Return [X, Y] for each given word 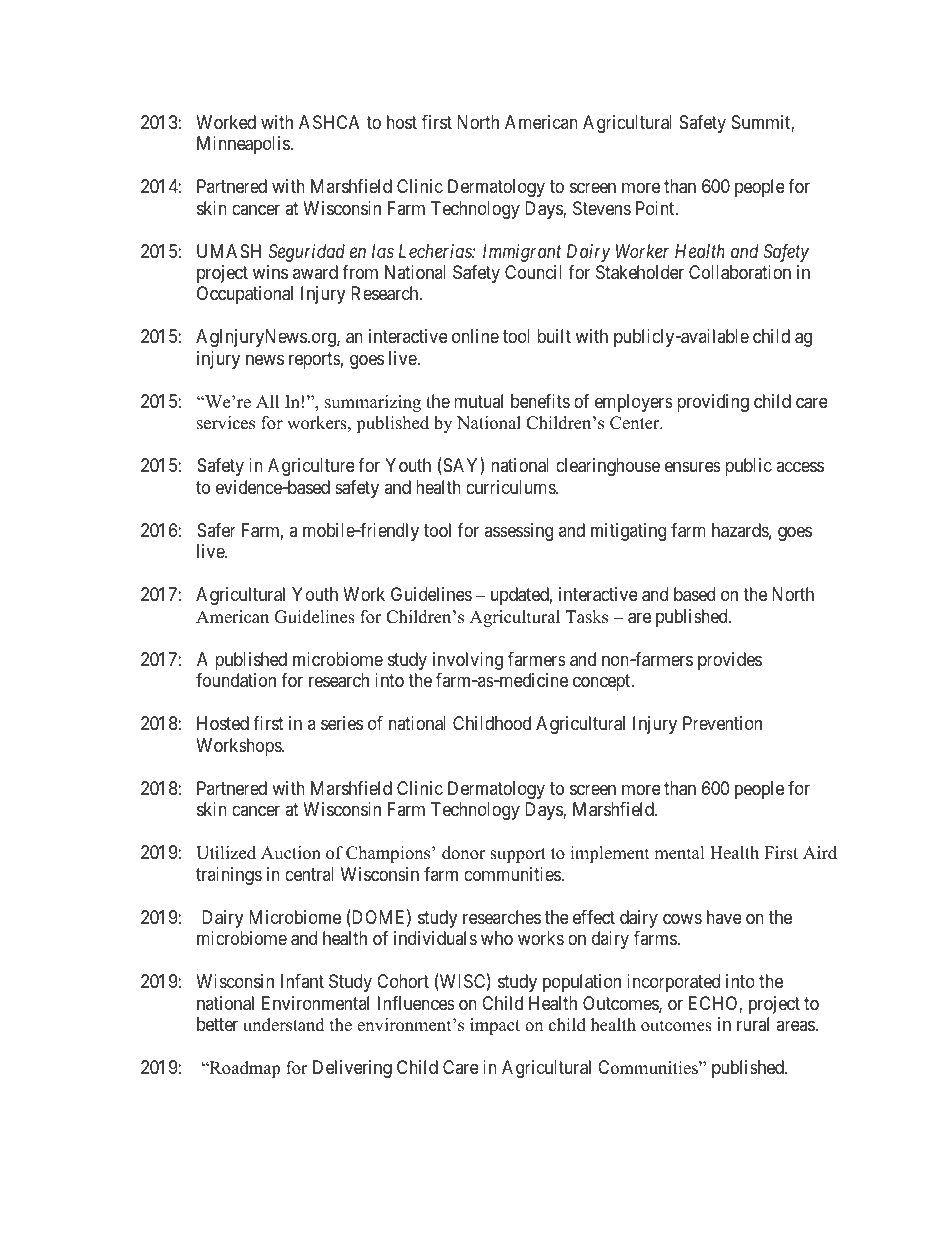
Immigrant [522, 253]
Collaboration [740, 272]
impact [495, 1026]
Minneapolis [244, 145]
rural [753, 1024]
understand [284, 1025]
